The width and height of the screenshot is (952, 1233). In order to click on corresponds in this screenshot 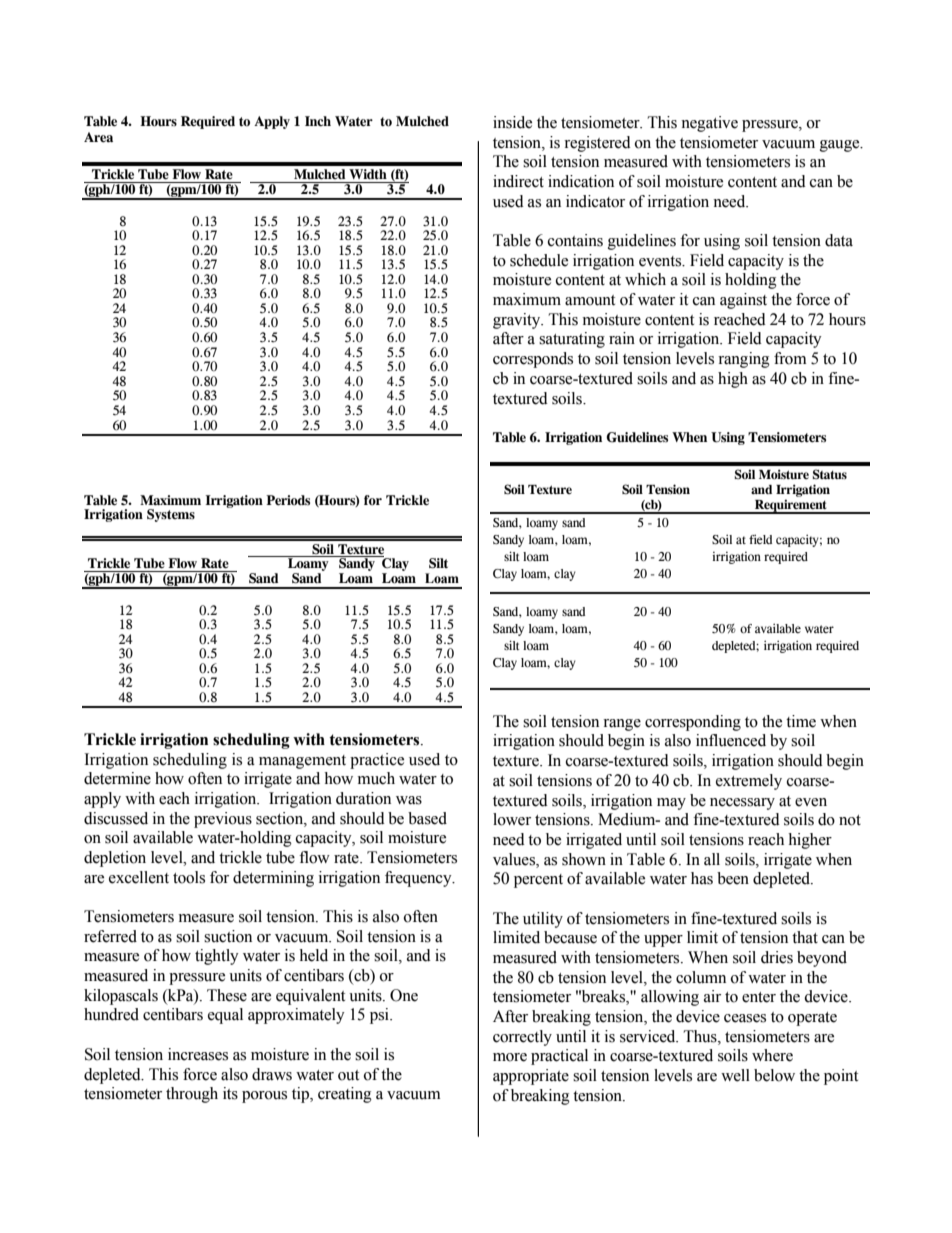, I will do `click(533, 360)`.
